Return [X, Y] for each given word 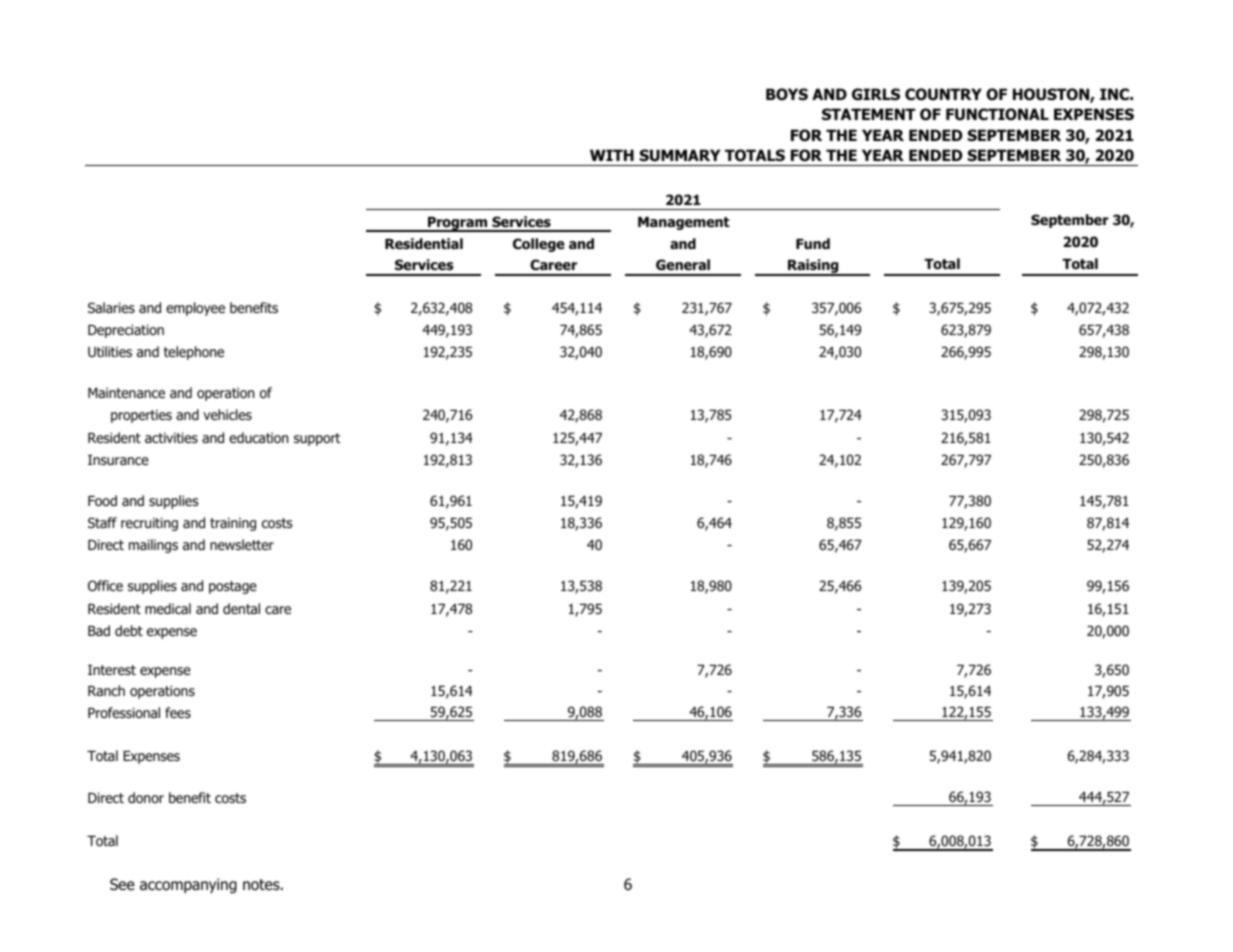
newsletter [242, 544]
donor [146, 798]
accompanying [188, 885]
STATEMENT [869, 114]
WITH [612, 155]
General [683, 265]
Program [457, 224]
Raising [813, 267]
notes [262, 884]
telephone [194, 353]
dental [241, 608]
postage [233, 587]
